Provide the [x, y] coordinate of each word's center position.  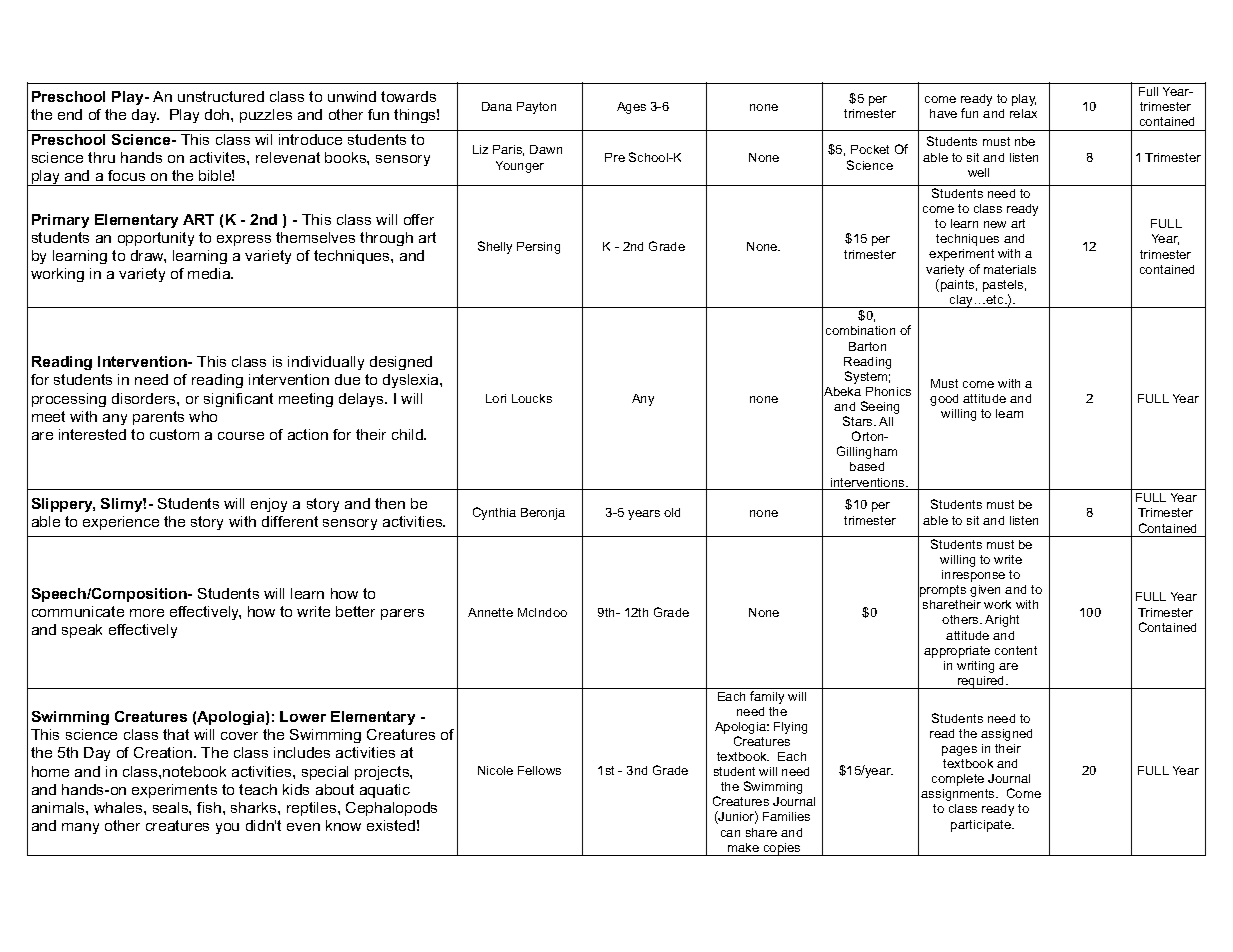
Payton [536, 108]
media [210, 273]
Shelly [495, 247]
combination [860, 330]
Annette [490, 612]
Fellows [539, 770]
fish [210, 807]
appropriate [957, 652]
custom [174, 434]
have [943, 113]
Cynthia [494, 513]
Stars [859, 421]
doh [218, 114]
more [147, 613]
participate [982, 826]
